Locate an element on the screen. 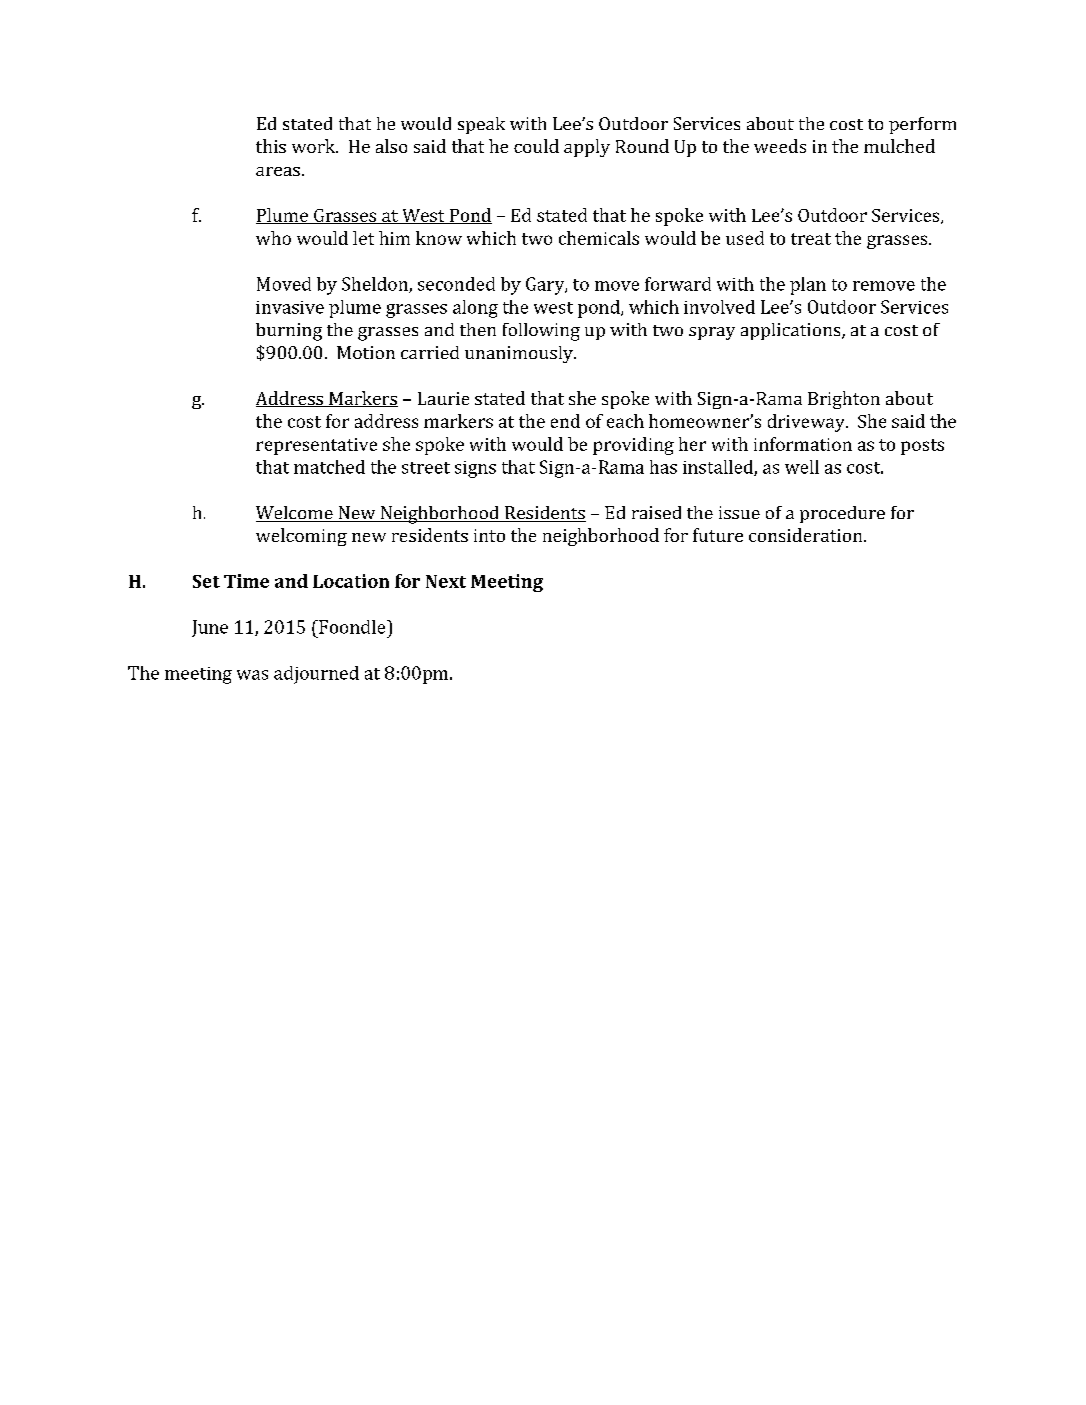 The image size is (1086, 1405). this is located at coordinates (271, 146).
